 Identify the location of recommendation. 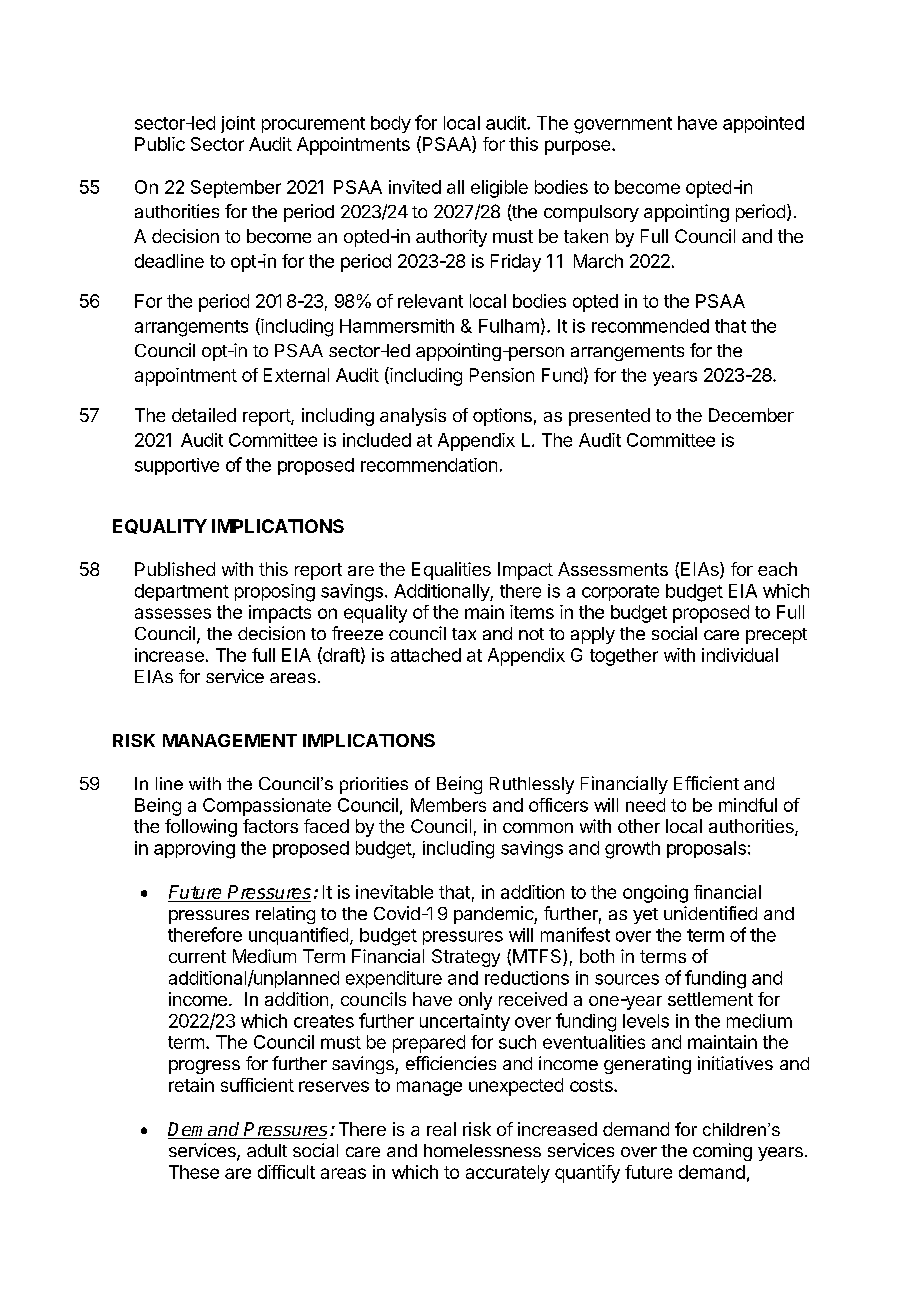
(429, 465).
